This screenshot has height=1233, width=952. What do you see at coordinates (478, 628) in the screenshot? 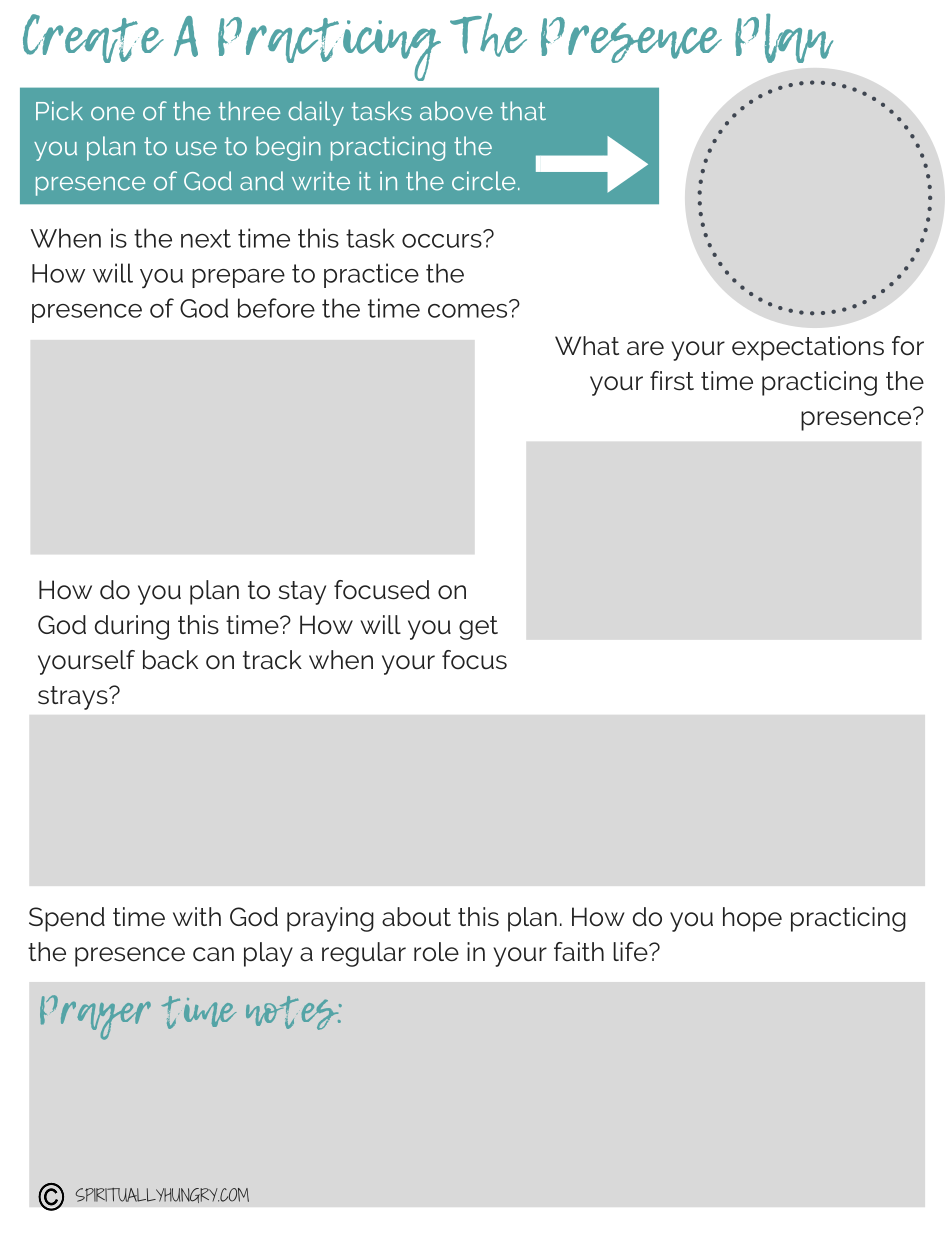
I see `get` at bounding box center [478, 628].
